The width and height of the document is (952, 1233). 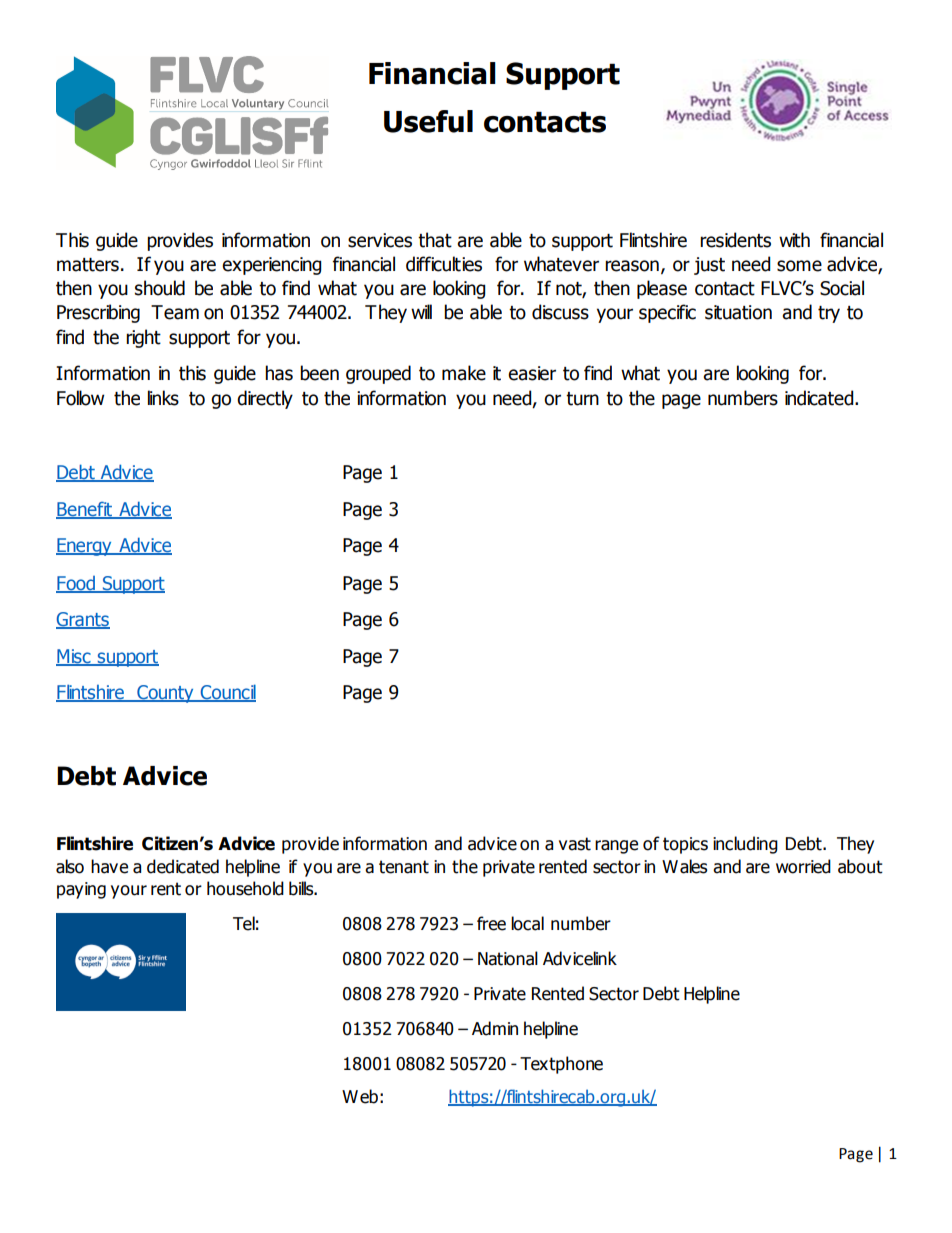 What do you see at coordinates (360, 1096) in the document?
I see `Web` at bounding box center [360, 1096].
